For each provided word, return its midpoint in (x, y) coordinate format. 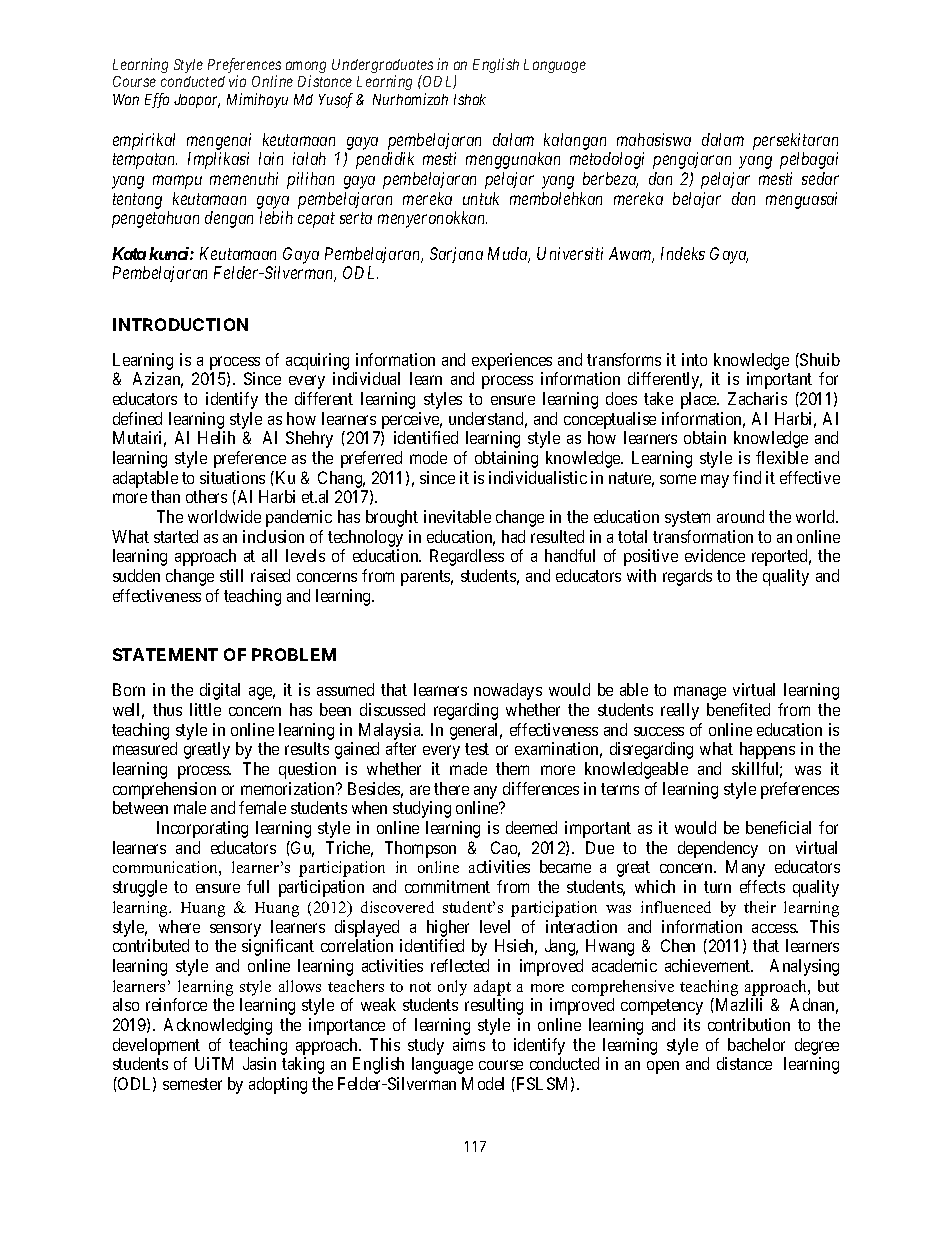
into (694, 359)
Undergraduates (382, 67)
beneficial (778, 827)
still (231, 575)
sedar (820, 178)
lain (271, 158)
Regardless (467, 557)
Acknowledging (218, 1026)
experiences (512, 361)
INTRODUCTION (180, 324)
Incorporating (202, 829)
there (451, 788)
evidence (715, 555)
